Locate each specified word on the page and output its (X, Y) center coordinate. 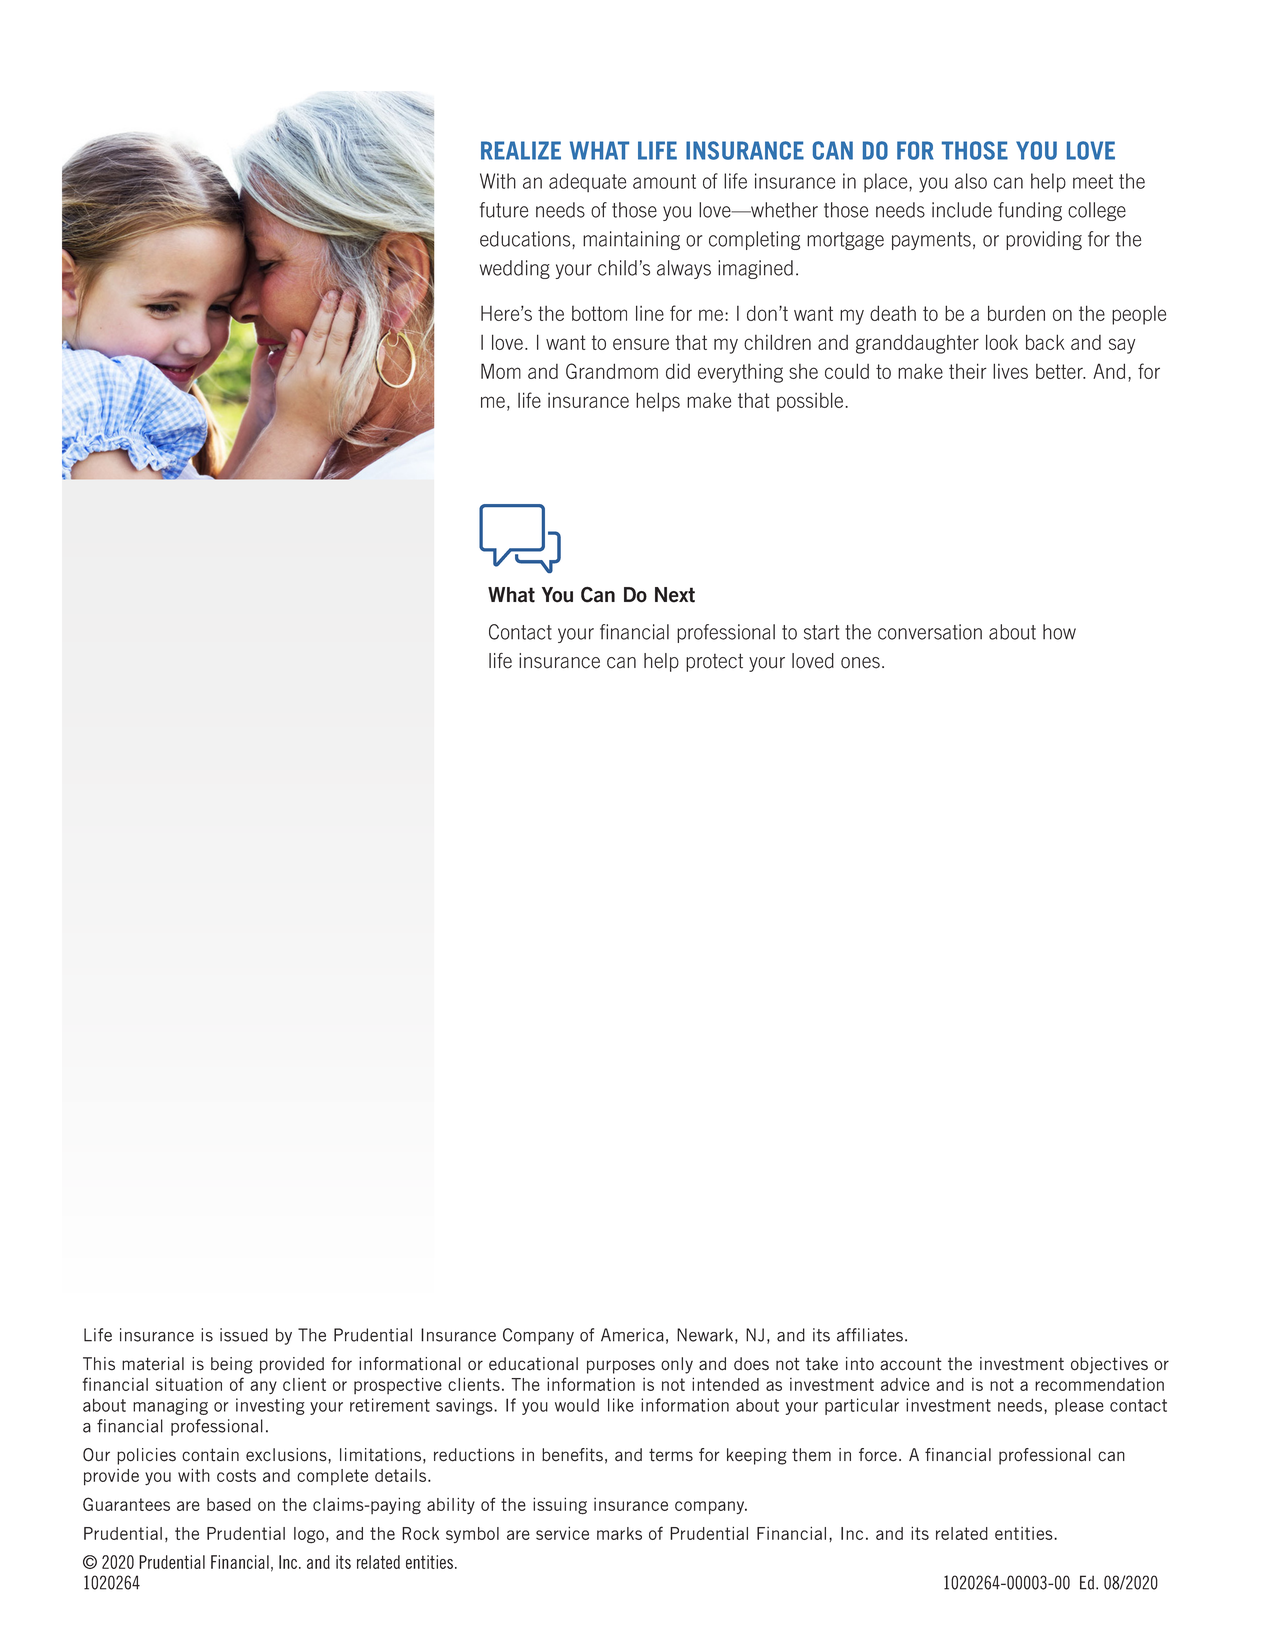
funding (1030, 211)
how (1059, 632)
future (504, 210)
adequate (587, 182)
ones (860, 663)
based (229, 1504)
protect (714, 662)
